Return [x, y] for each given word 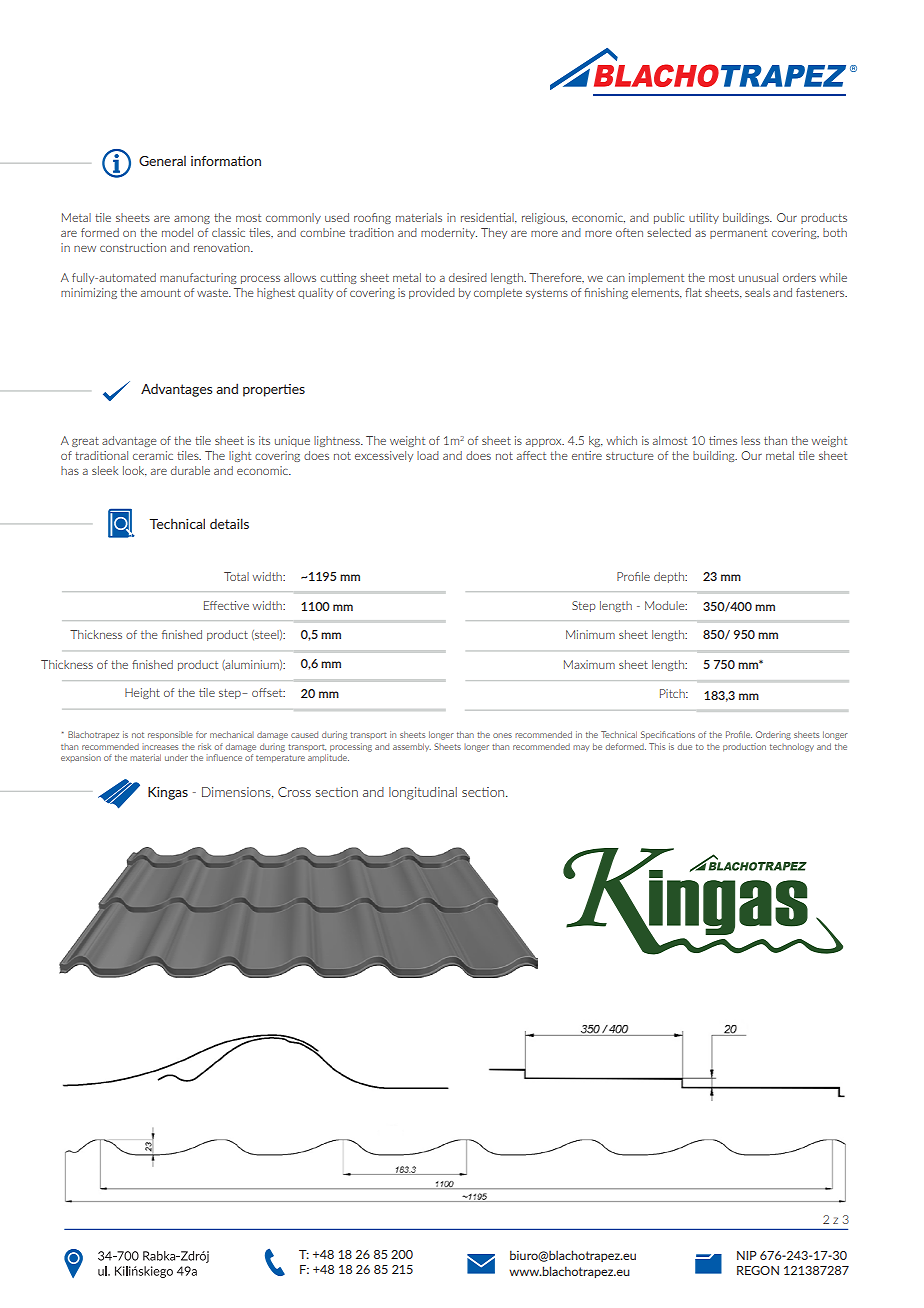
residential [488, 218]
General [162, 161]
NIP [747, 1255]
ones [502, 735]
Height [142, 693]
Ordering [773, 735]
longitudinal [423, 793]
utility [704, 218]
